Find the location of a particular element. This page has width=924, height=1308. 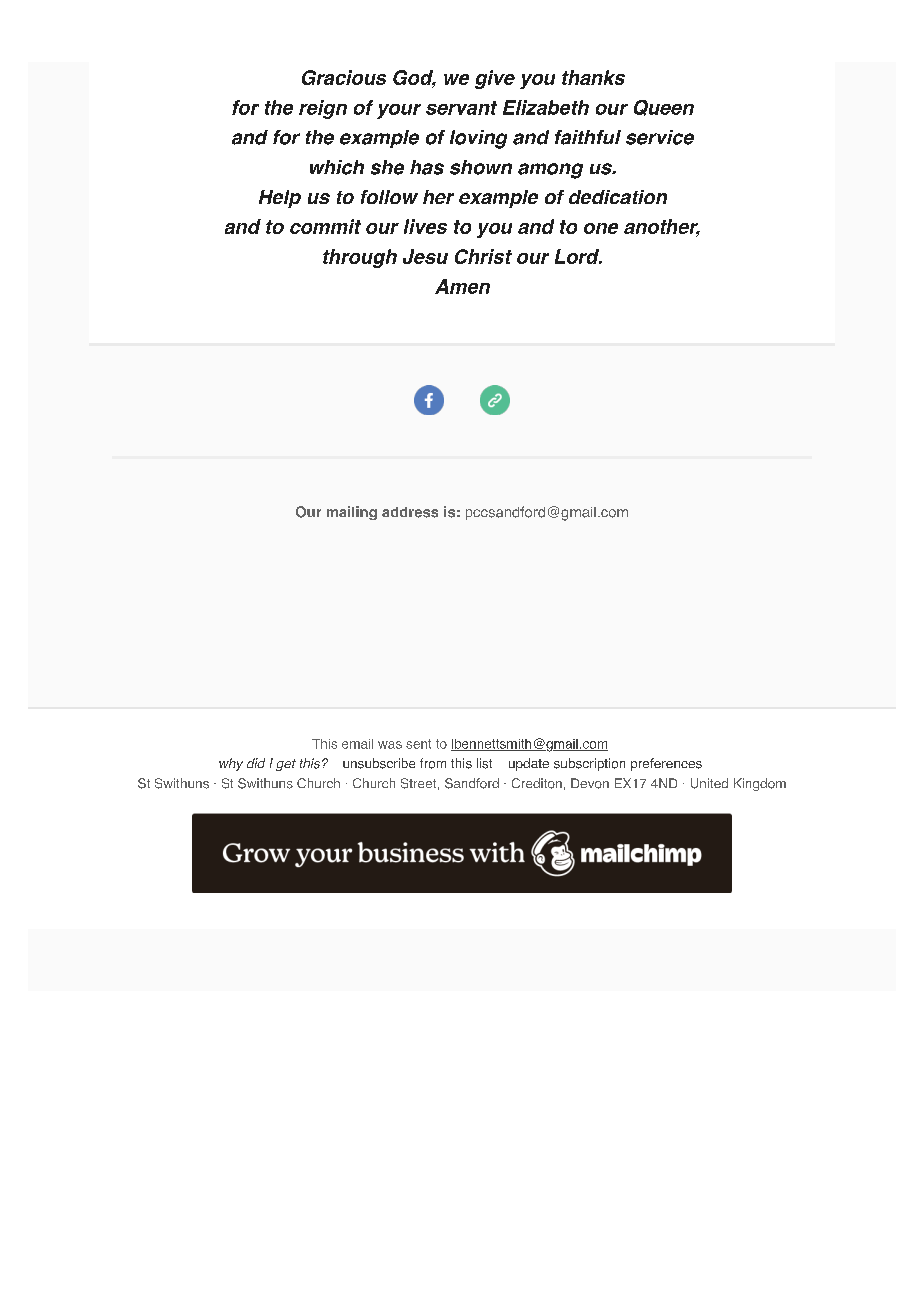

Christ is located at coordinates (483, 256).
